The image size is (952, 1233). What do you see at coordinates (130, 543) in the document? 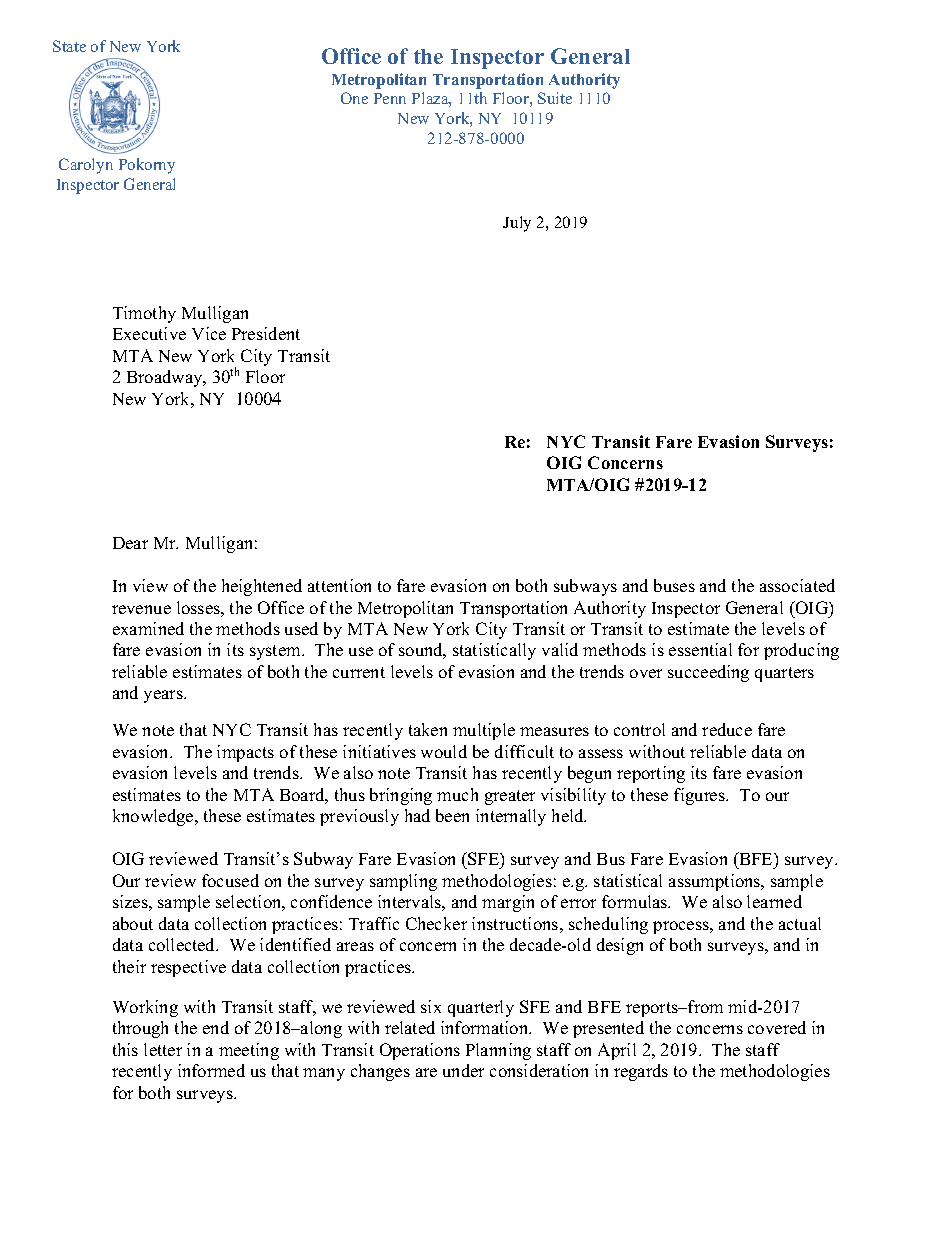
I see `Dear` at bounding box center [130, 543].
